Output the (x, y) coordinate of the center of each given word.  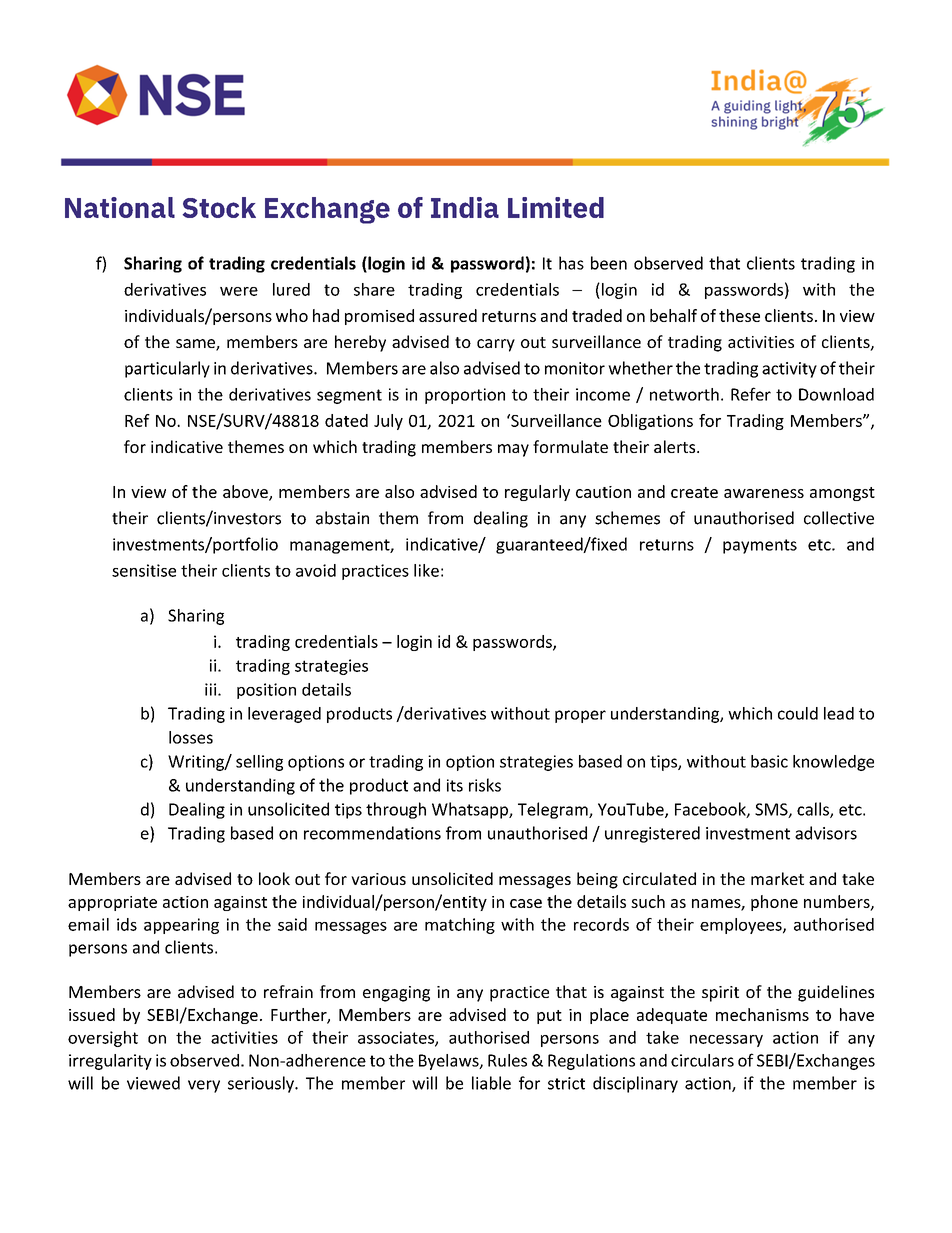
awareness (764, 493)
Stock (219, 207)
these (739, 315)
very (204, 1086)
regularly (537, 493)
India (465, 207)
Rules (507, 1060)
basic (769, 761)
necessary (726, 1041)
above (246, 492)
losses (191, 737)
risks (485, 785)
